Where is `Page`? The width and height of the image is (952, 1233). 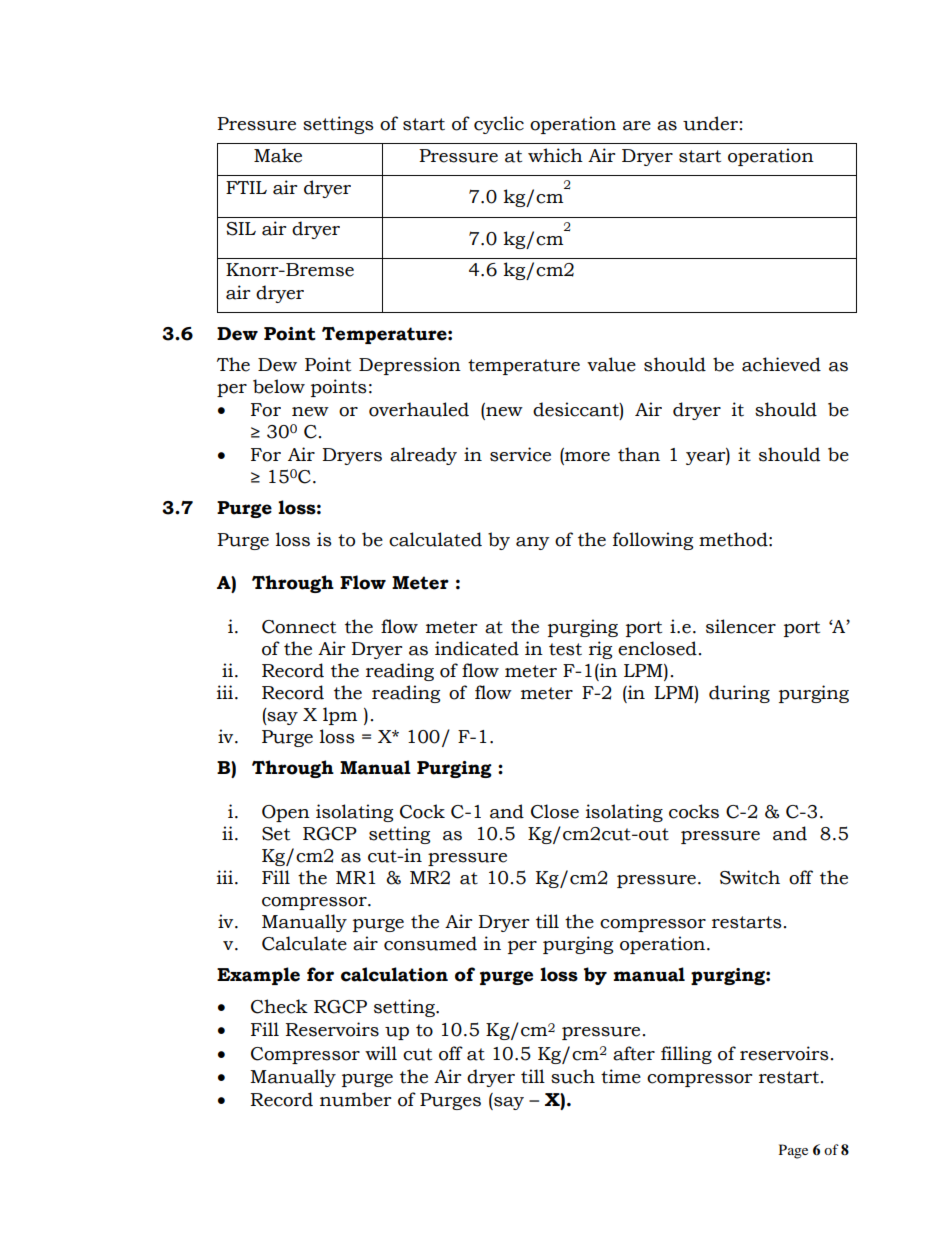 Page is located at coordinates (793, 1151).
